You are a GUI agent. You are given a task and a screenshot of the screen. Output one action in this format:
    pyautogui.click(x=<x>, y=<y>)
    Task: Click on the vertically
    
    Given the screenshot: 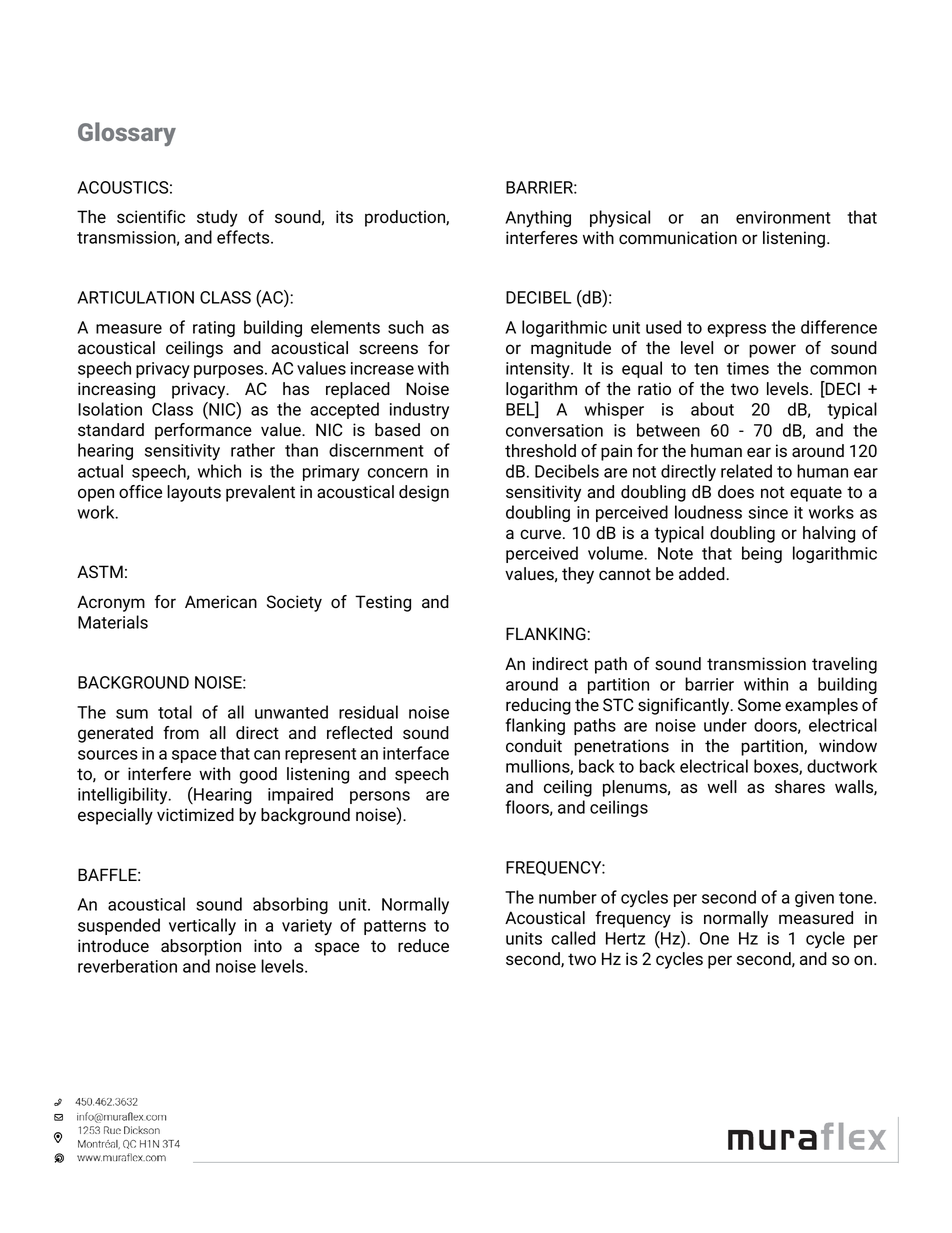 What is the action you would take?
    pyautogui.click(x=202, y=926)
